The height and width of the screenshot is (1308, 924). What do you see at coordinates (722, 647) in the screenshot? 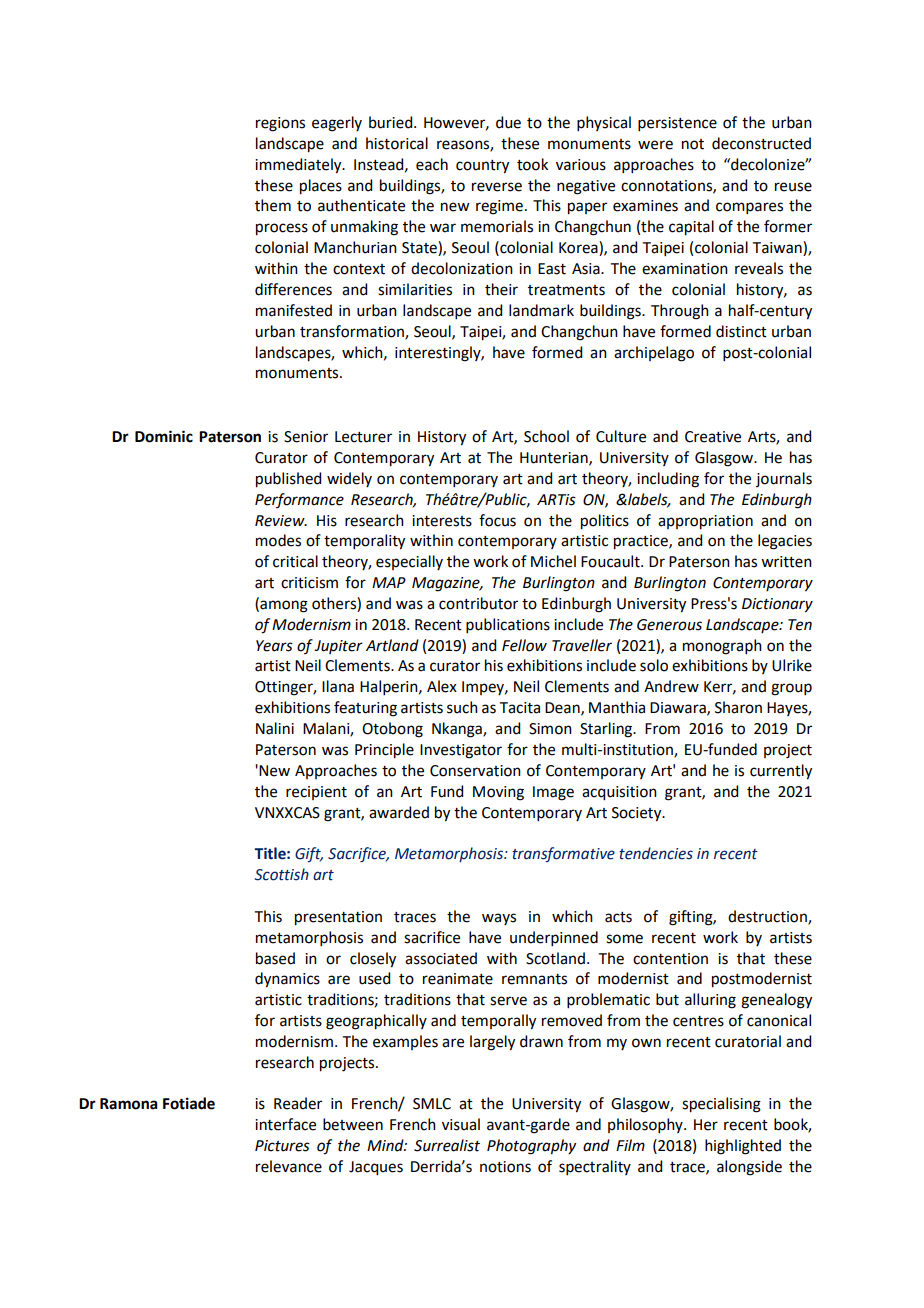
I see `monograph` at bounding box center [722, 647].
